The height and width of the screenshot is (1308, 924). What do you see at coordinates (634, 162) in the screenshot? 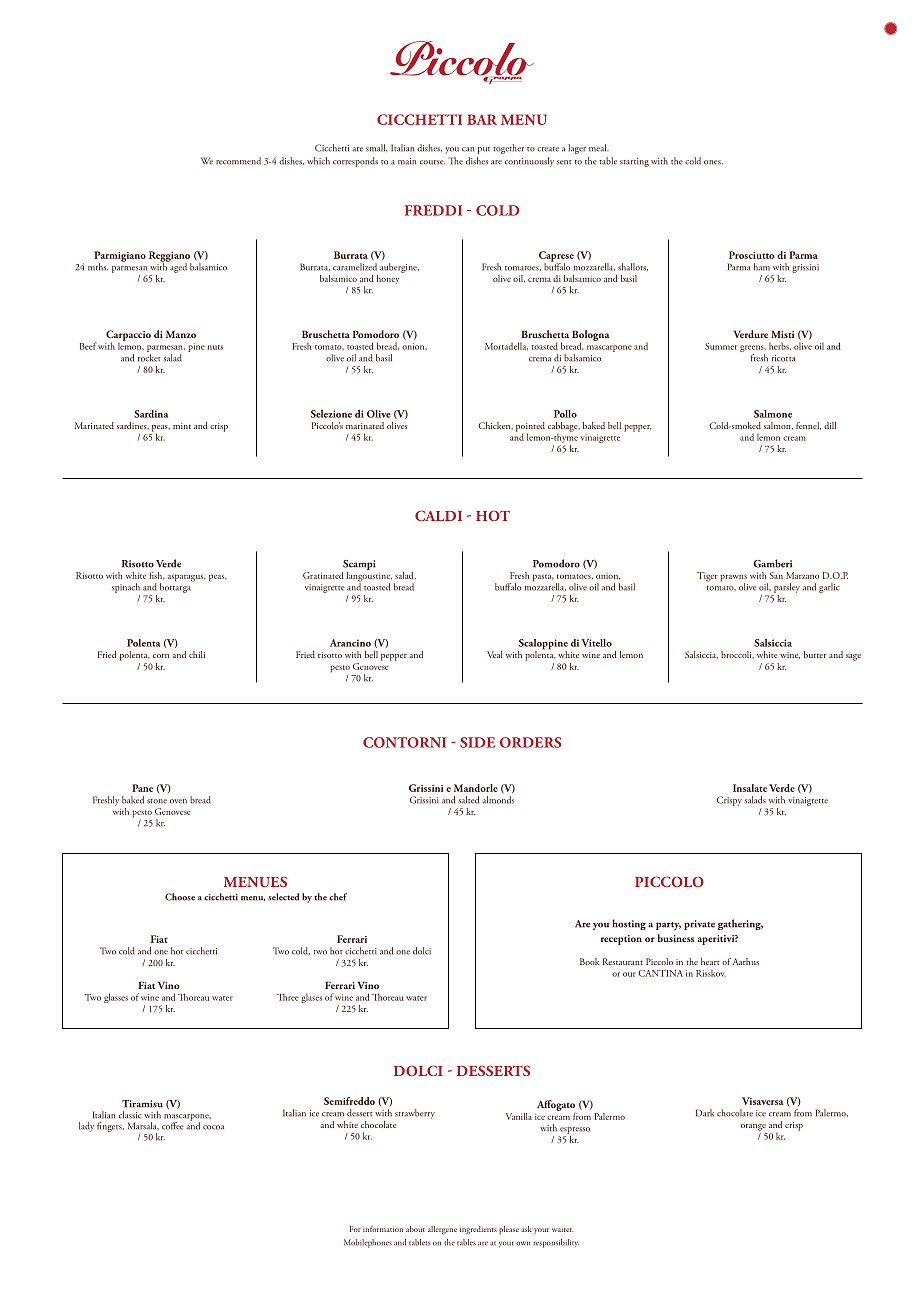
I see `starting` at bounding box center [634, 162].
